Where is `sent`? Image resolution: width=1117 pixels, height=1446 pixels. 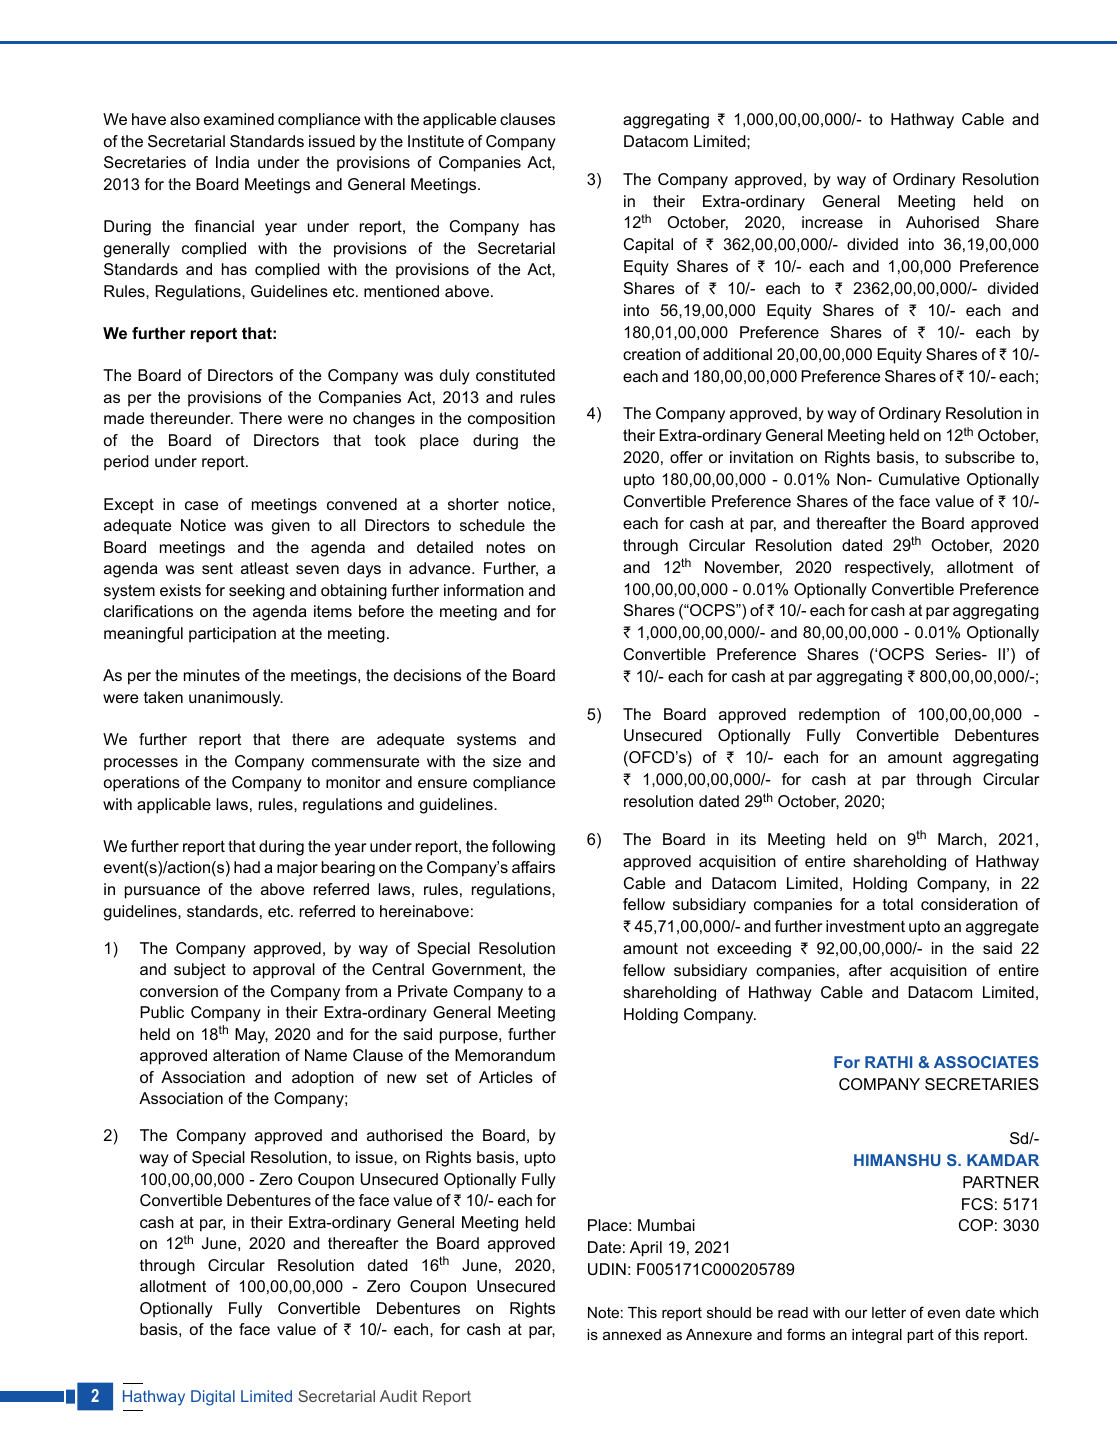
sent is located at coordinates (217, 568).
